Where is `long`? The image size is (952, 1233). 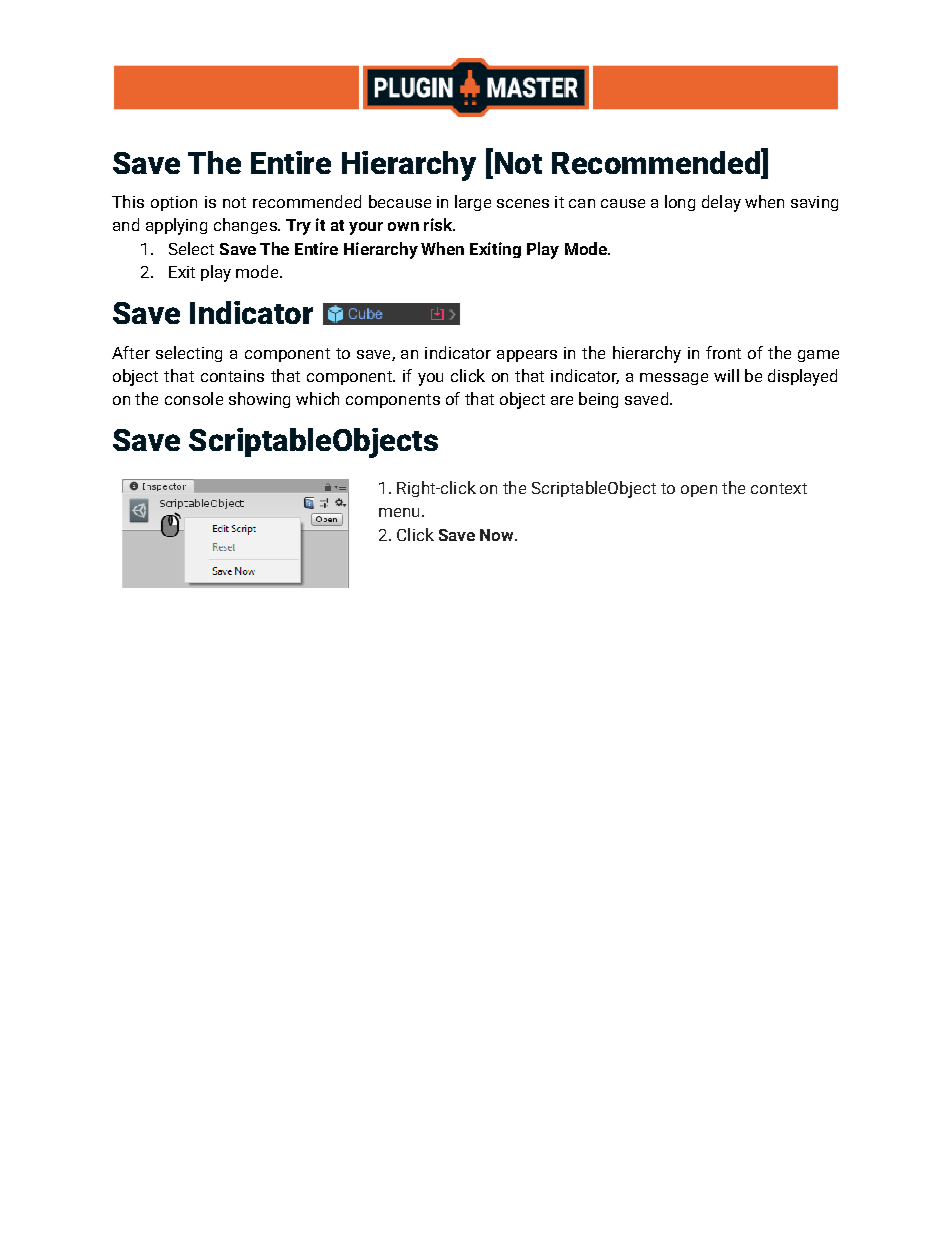 long is located at coordinates (680, 203).
